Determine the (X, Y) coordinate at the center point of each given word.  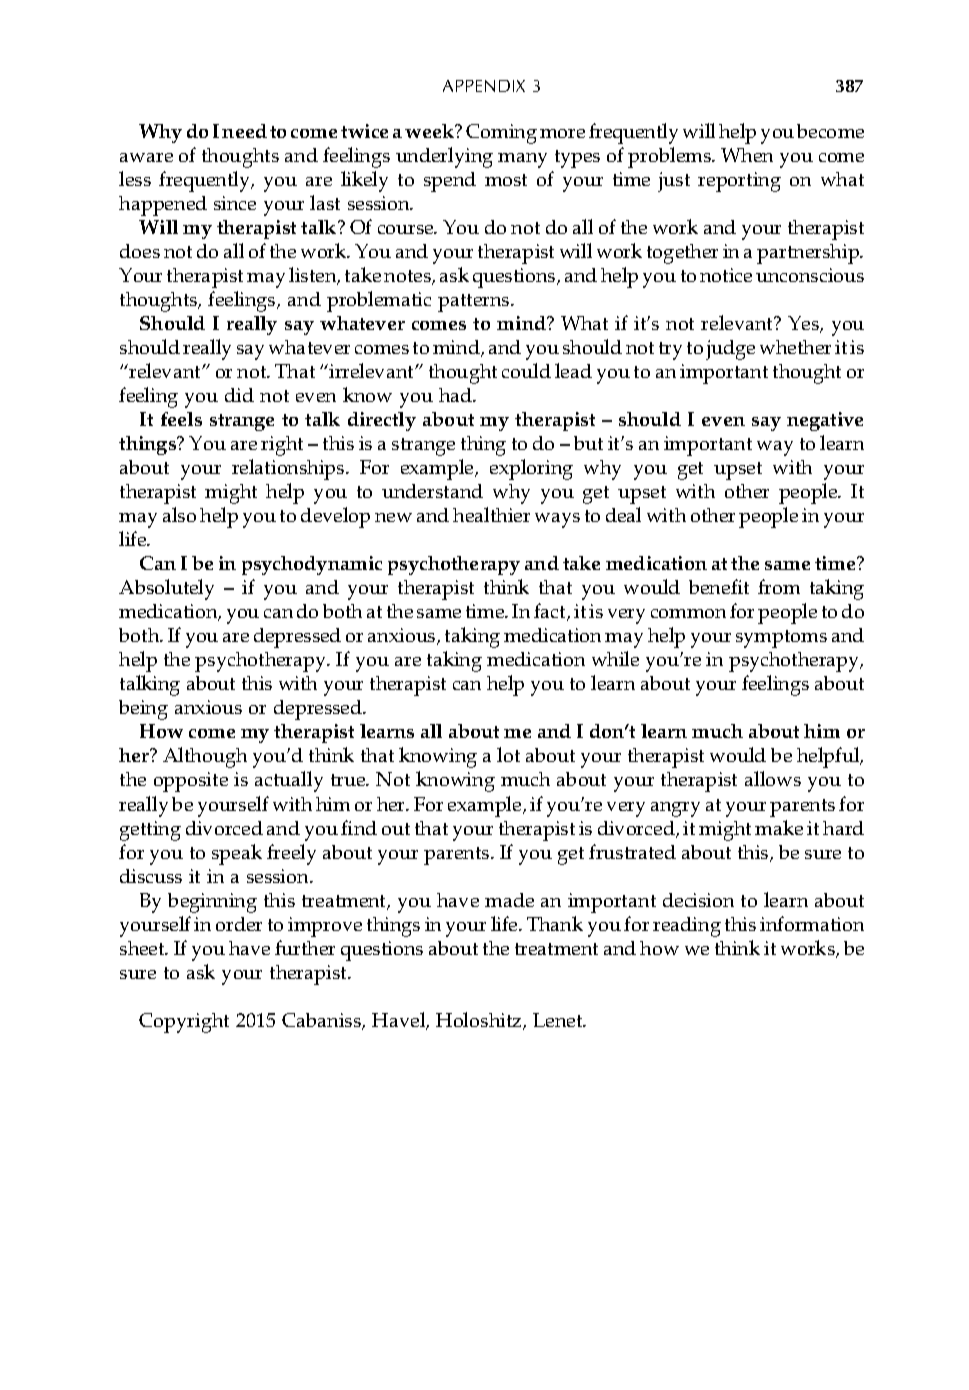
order (239, 924)
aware (146, 157)
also (179, 514)
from (779, 586)
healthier (491, 514)
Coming (501, 134)
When (747, 155)
